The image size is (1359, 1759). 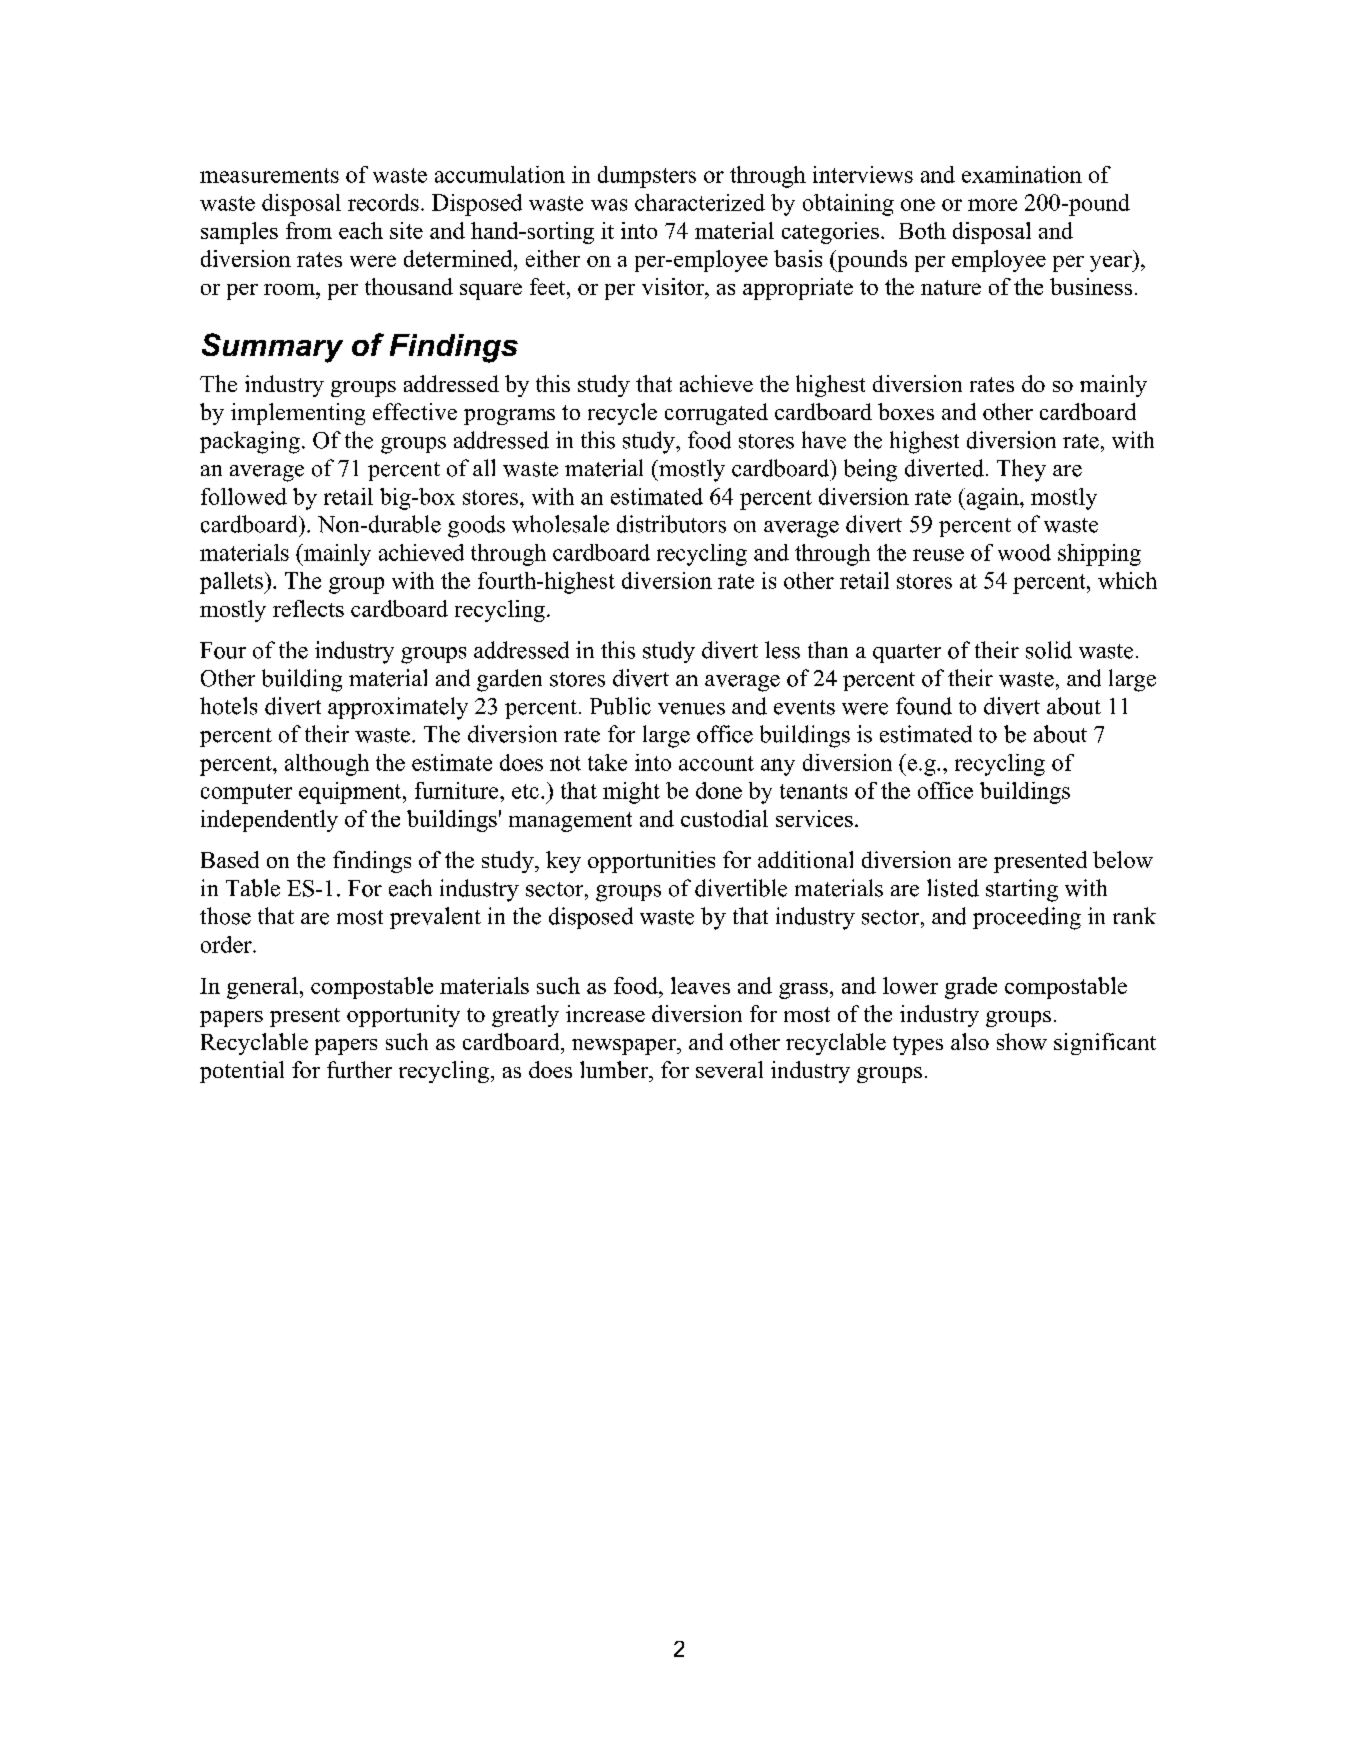 I want to click on although, so click(x=327, y=765).
